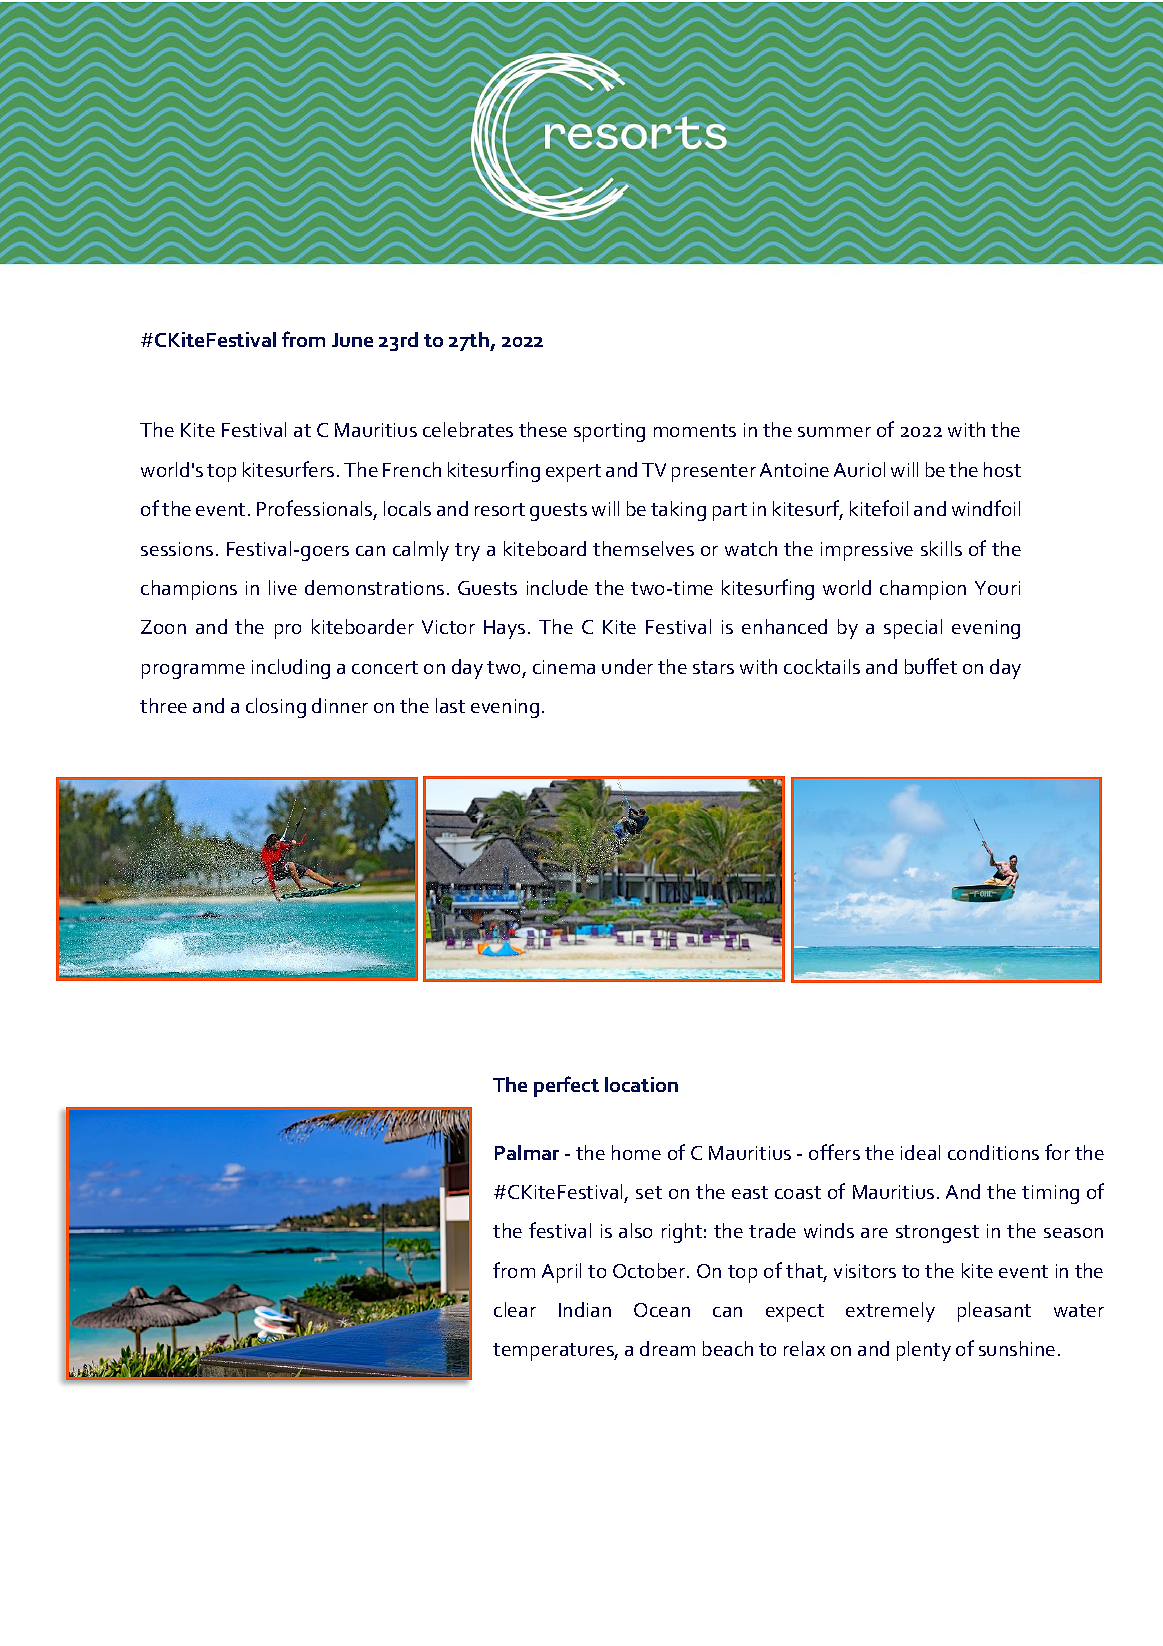  What do you see at coordinates (627, 666) in the screenshot?
I see `under` at bounding box center [627, 666].
